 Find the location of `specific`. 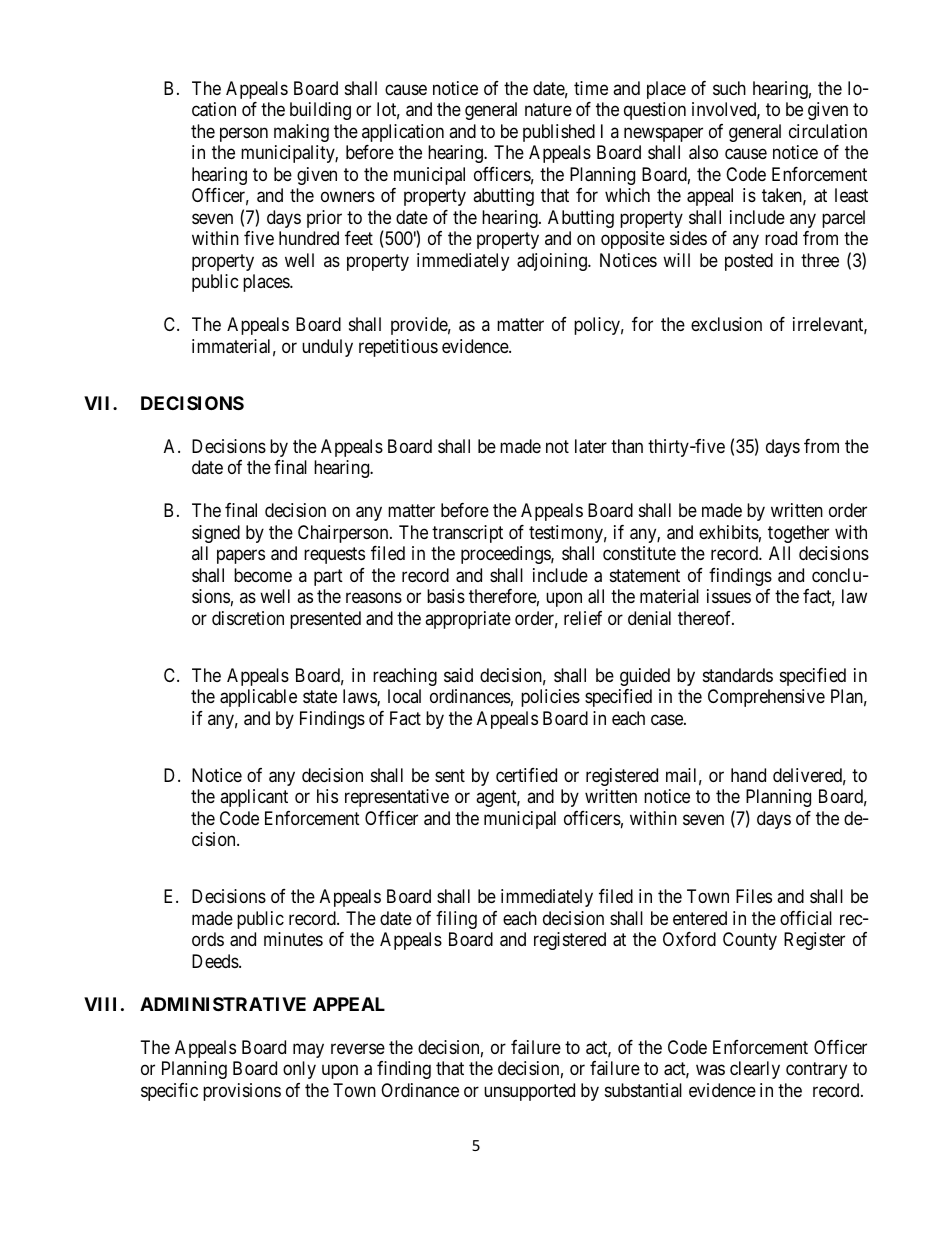

specific is located at coordinates (169, 1092).
